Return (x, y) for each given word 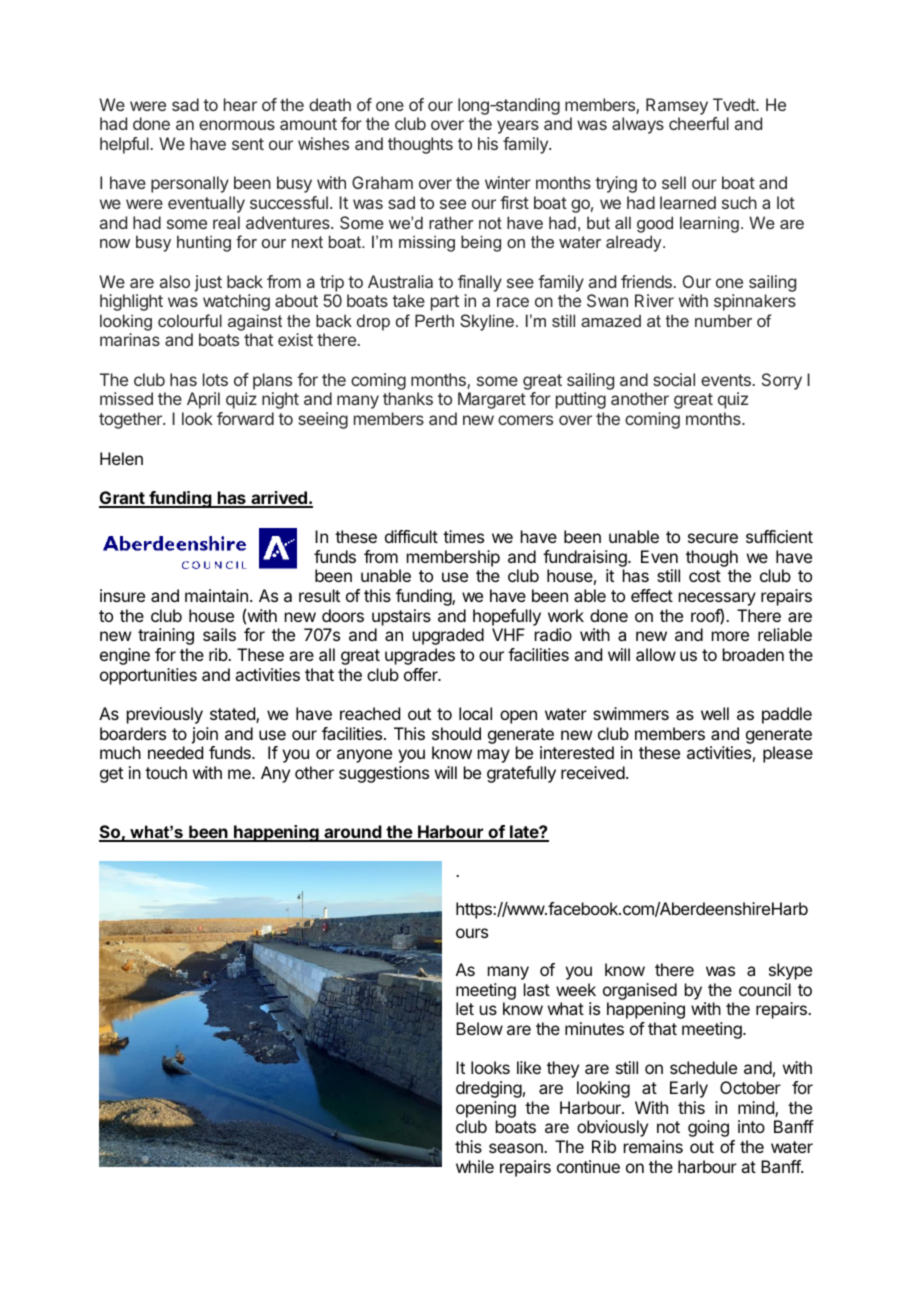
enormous (237, 125)
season (517, 1148)
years (518, 127)
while (475, 1166)
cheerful (699, 123)
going (708, 1128)
